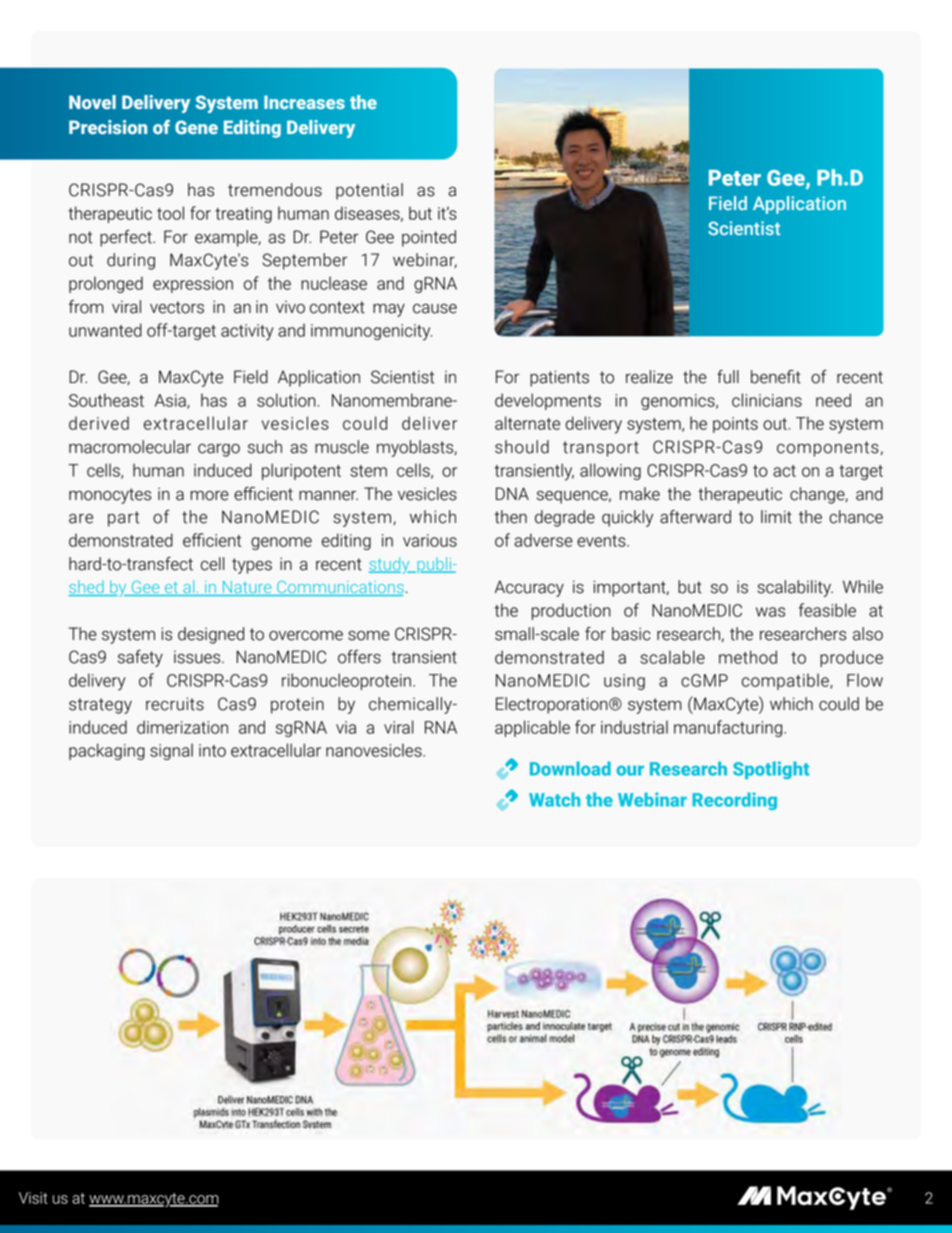 The image size is (952, 1233). What do you see at coordinates (767, 400) in the screenshot?
I see `clinicians` at bounding box center [767, 400].
